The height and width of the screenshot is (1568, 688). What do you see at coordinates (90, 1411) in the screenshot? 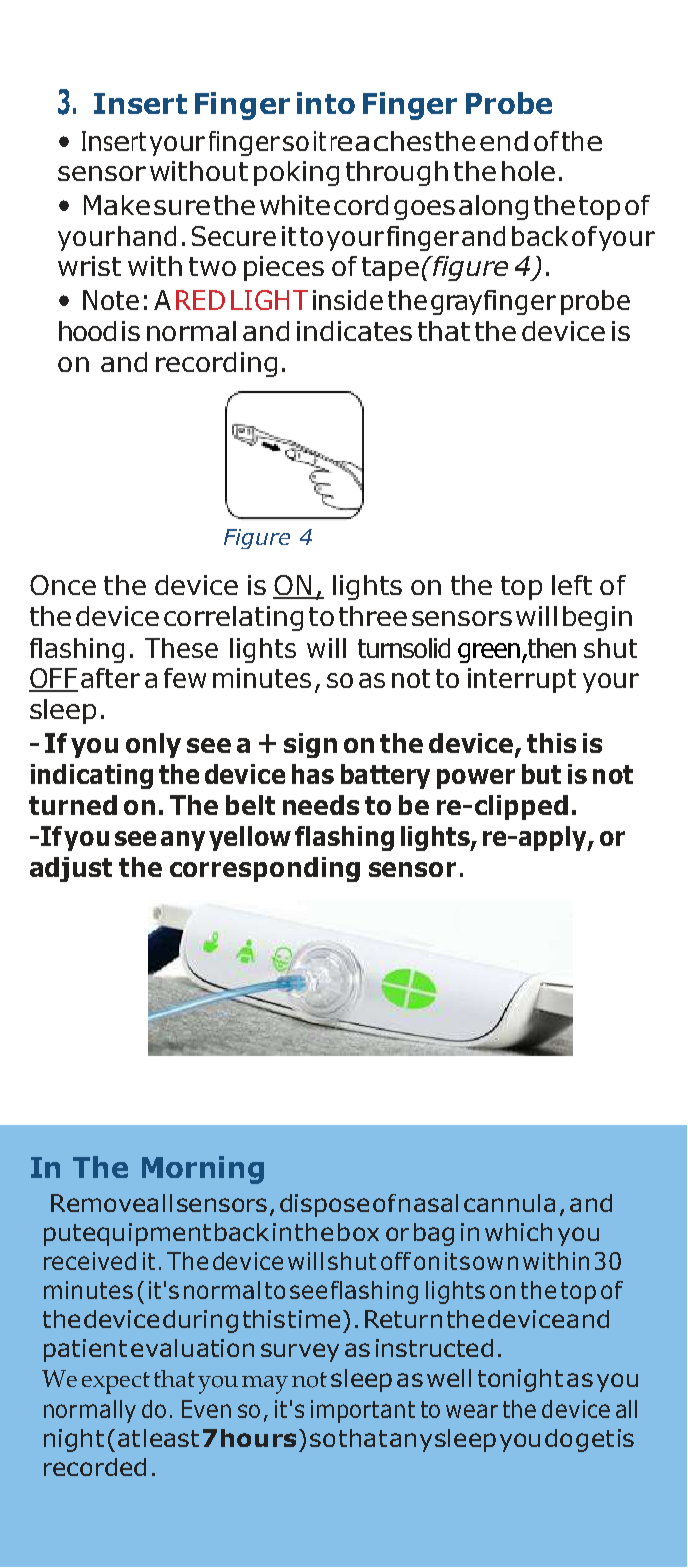
I see `normally` at bounding box center [90, 1411].
